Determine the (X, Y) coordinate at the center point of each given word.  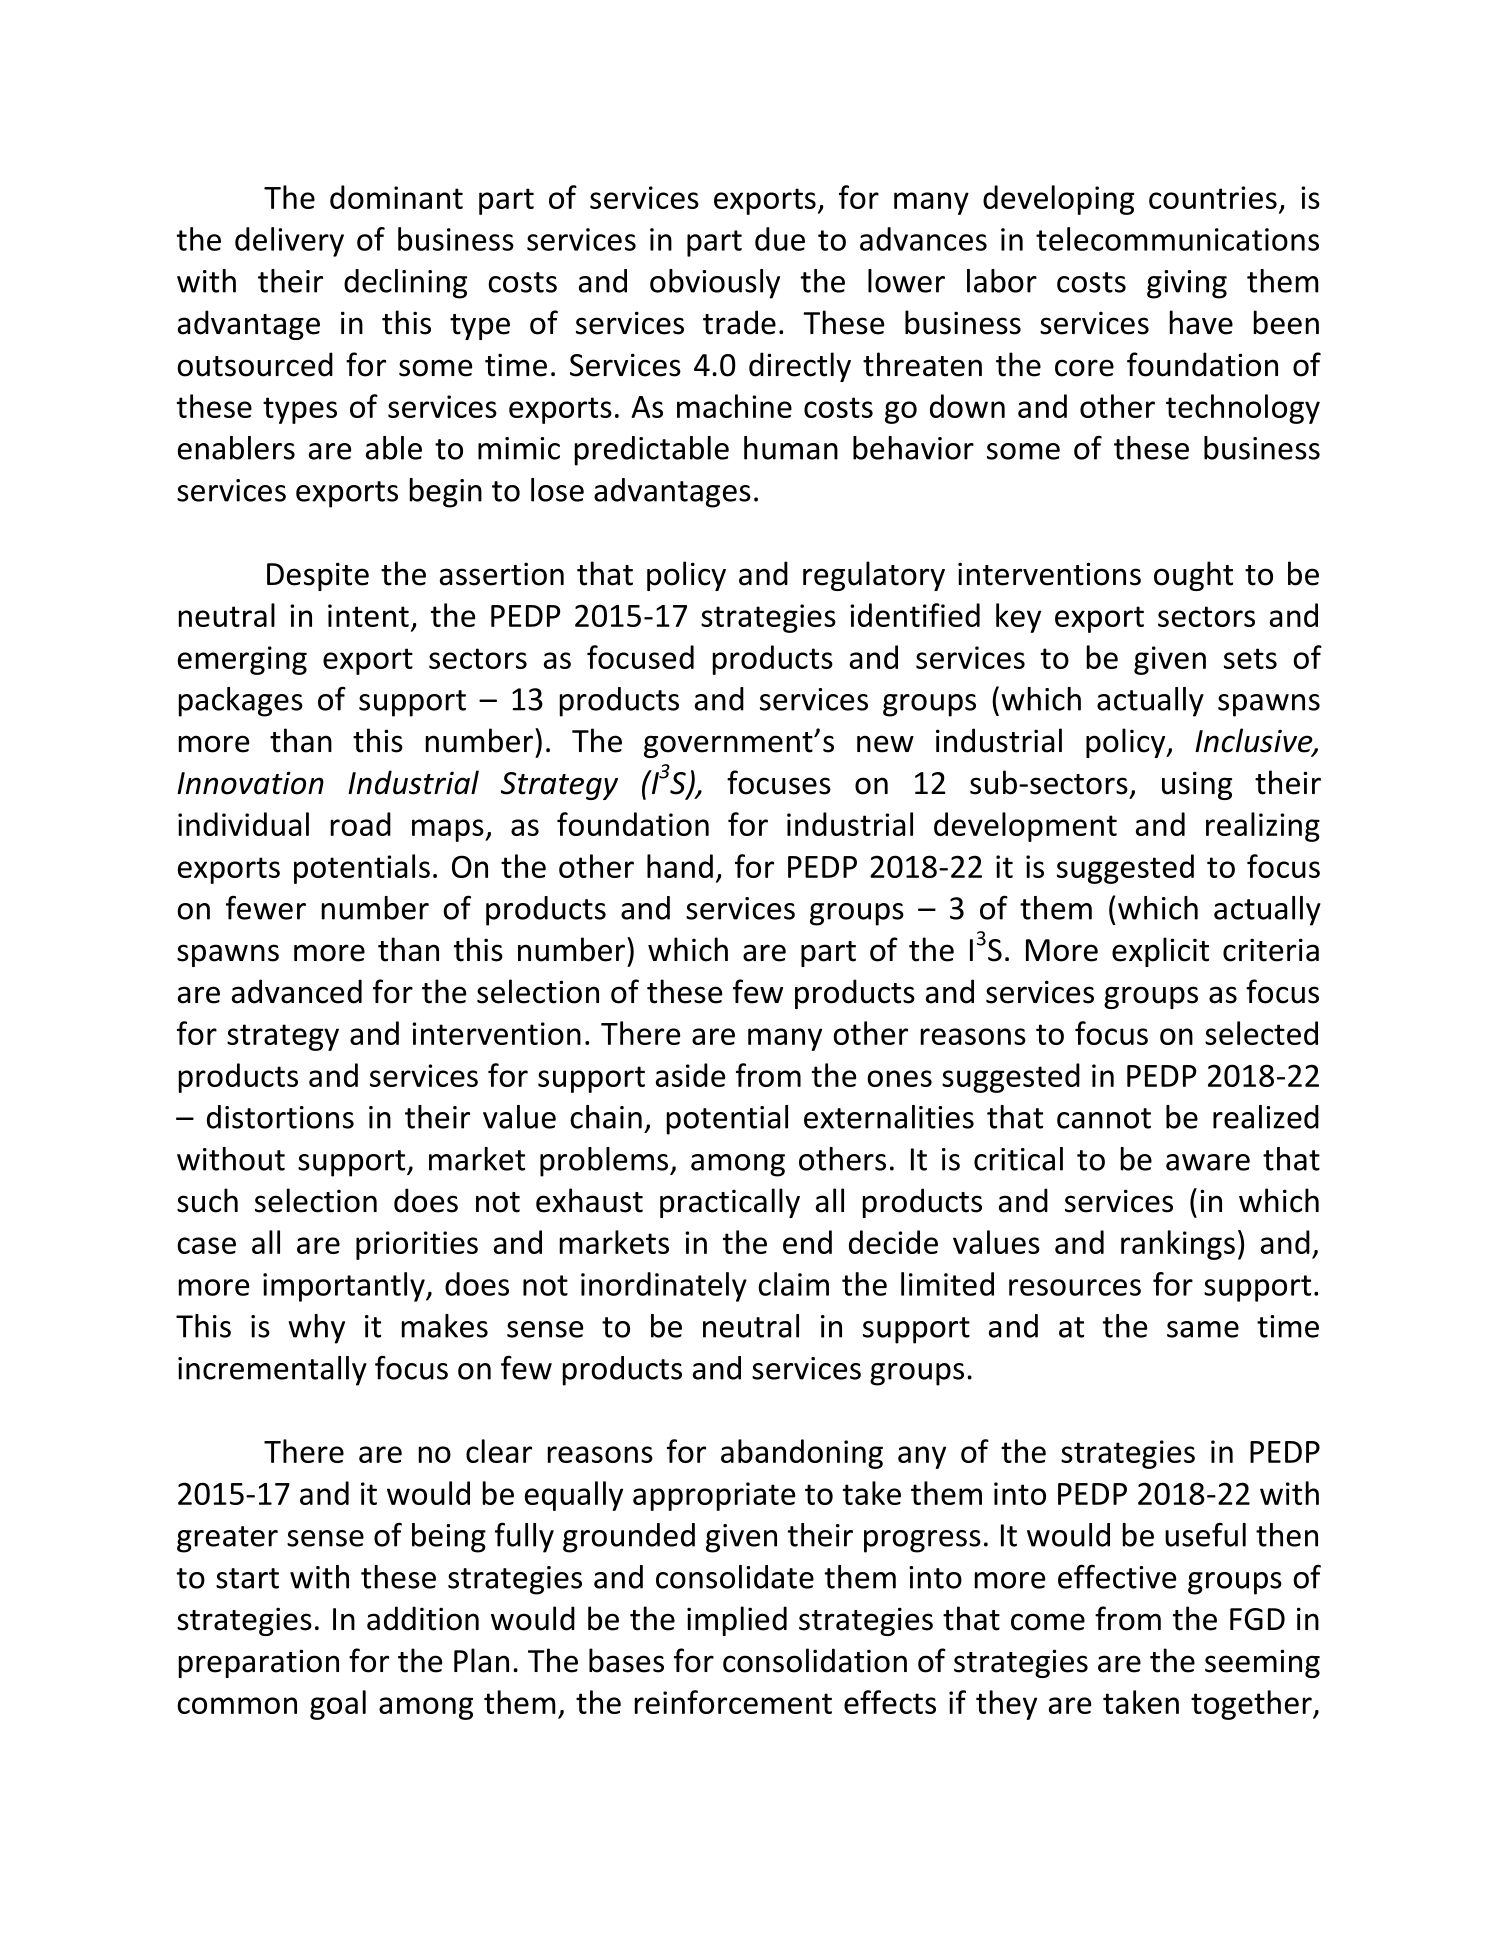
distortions (280, 1117)
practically (730, 1203)
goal (338, 1705)
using (1197, 785)
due (780, 239)
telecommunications (1177, 239)
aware (1208, 1162)
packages (241, 702)
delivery (289, 242)
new (885, 744)
